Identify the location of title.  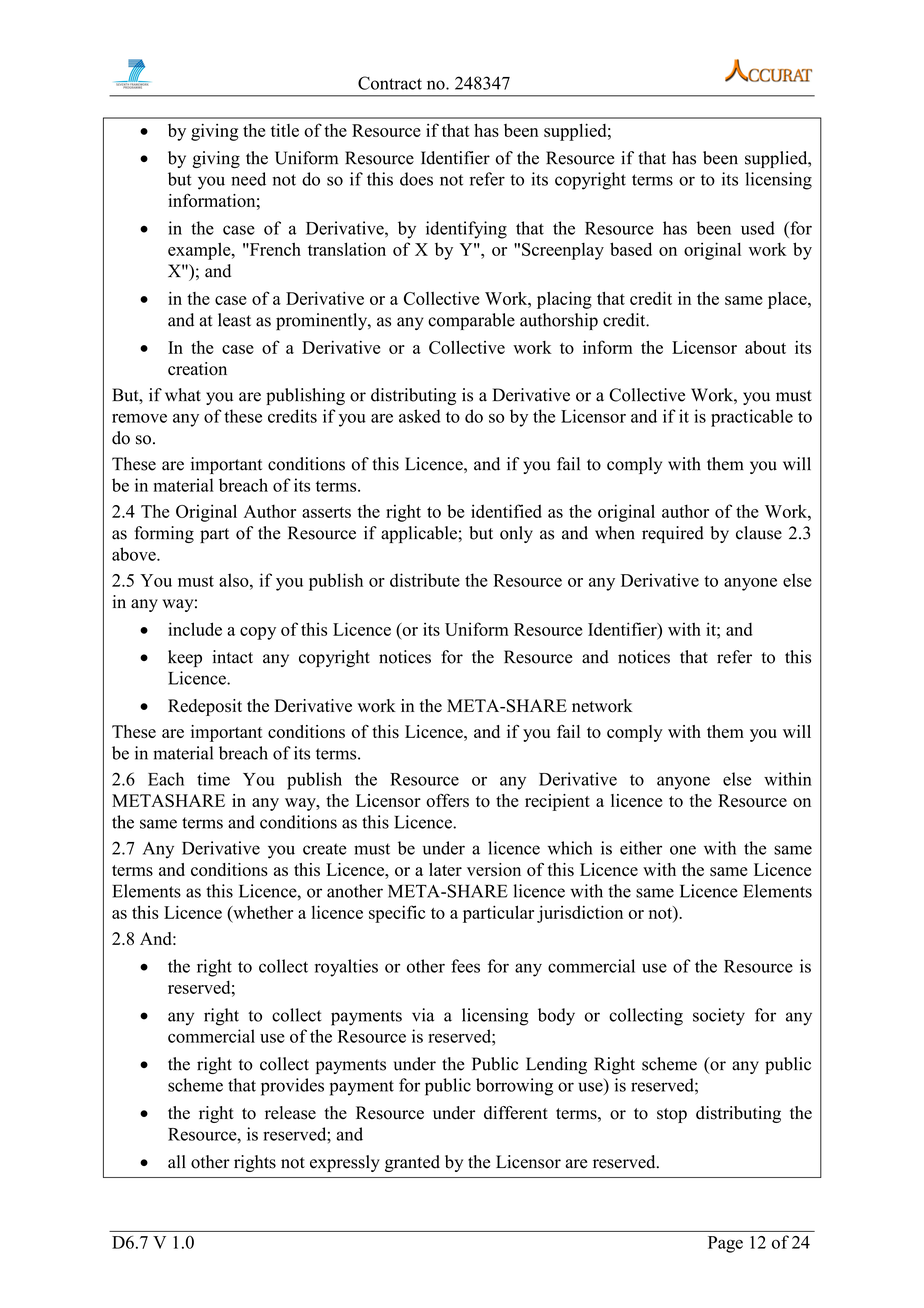
(285, 130).
